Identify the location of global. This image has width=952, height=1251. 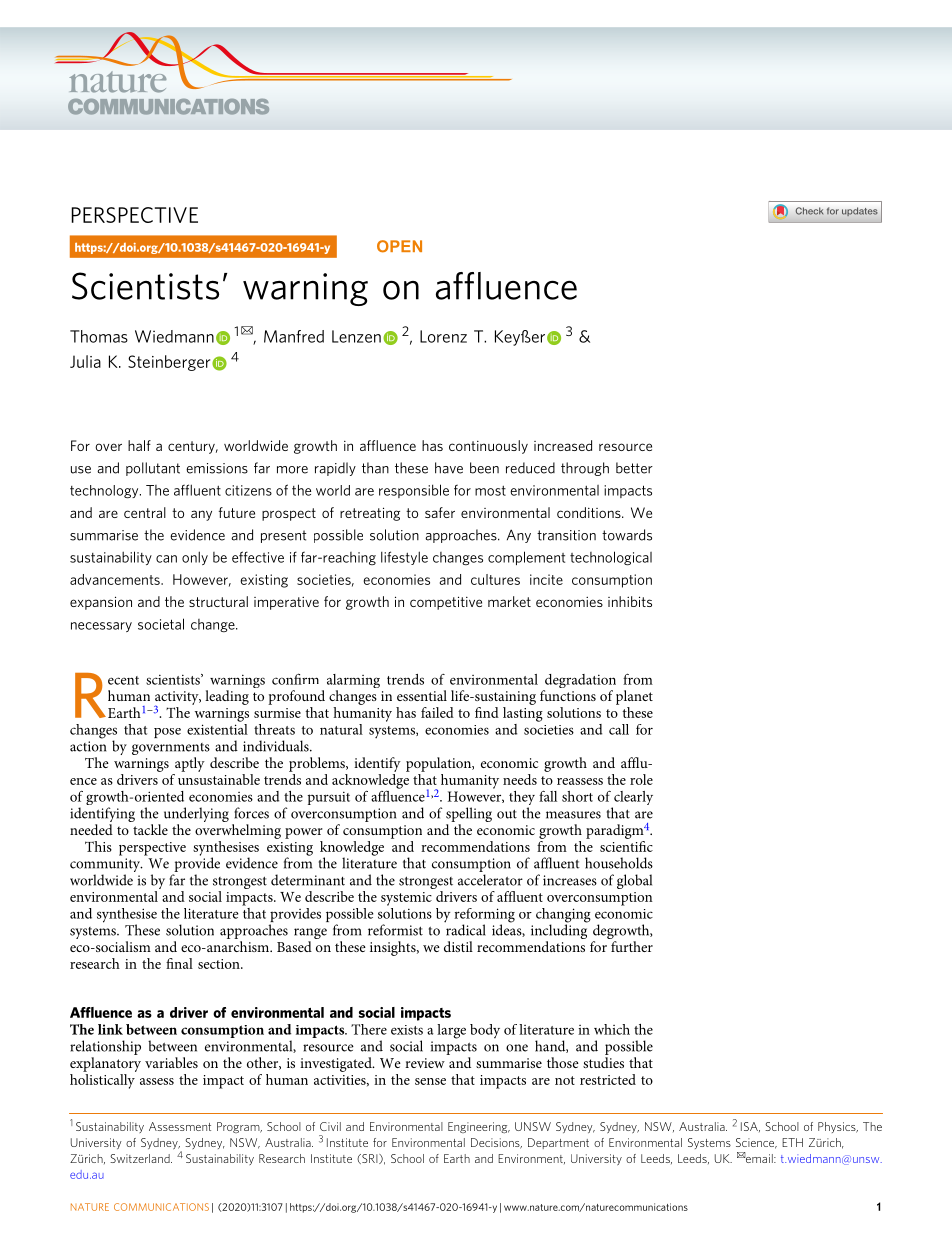
(634, 881).
